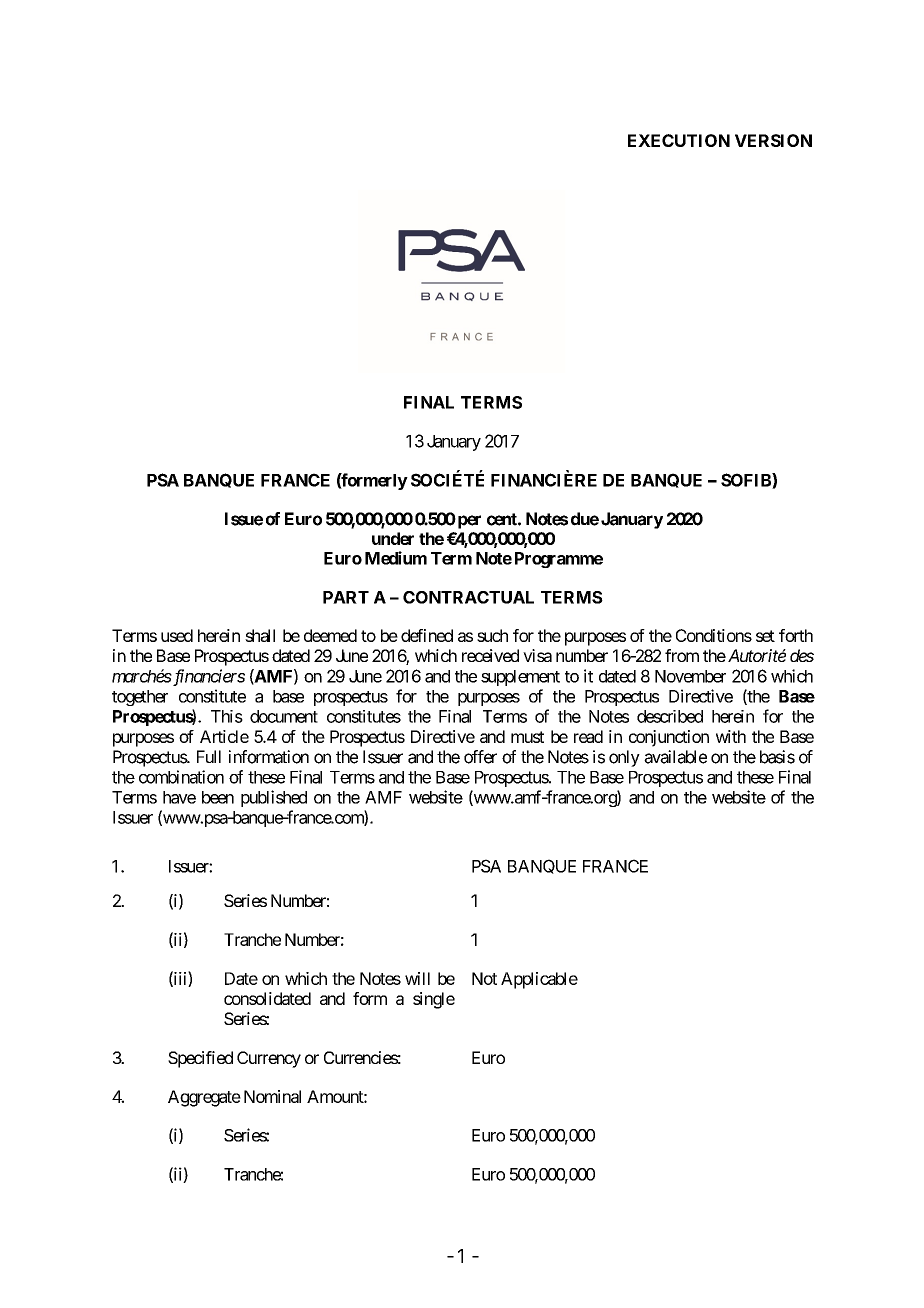 The width and height of the screenshot is (924, 1308). What do you see at coordinates (765, 636) in the screenshot?
I see `set` at bounding box center [765, 636].
